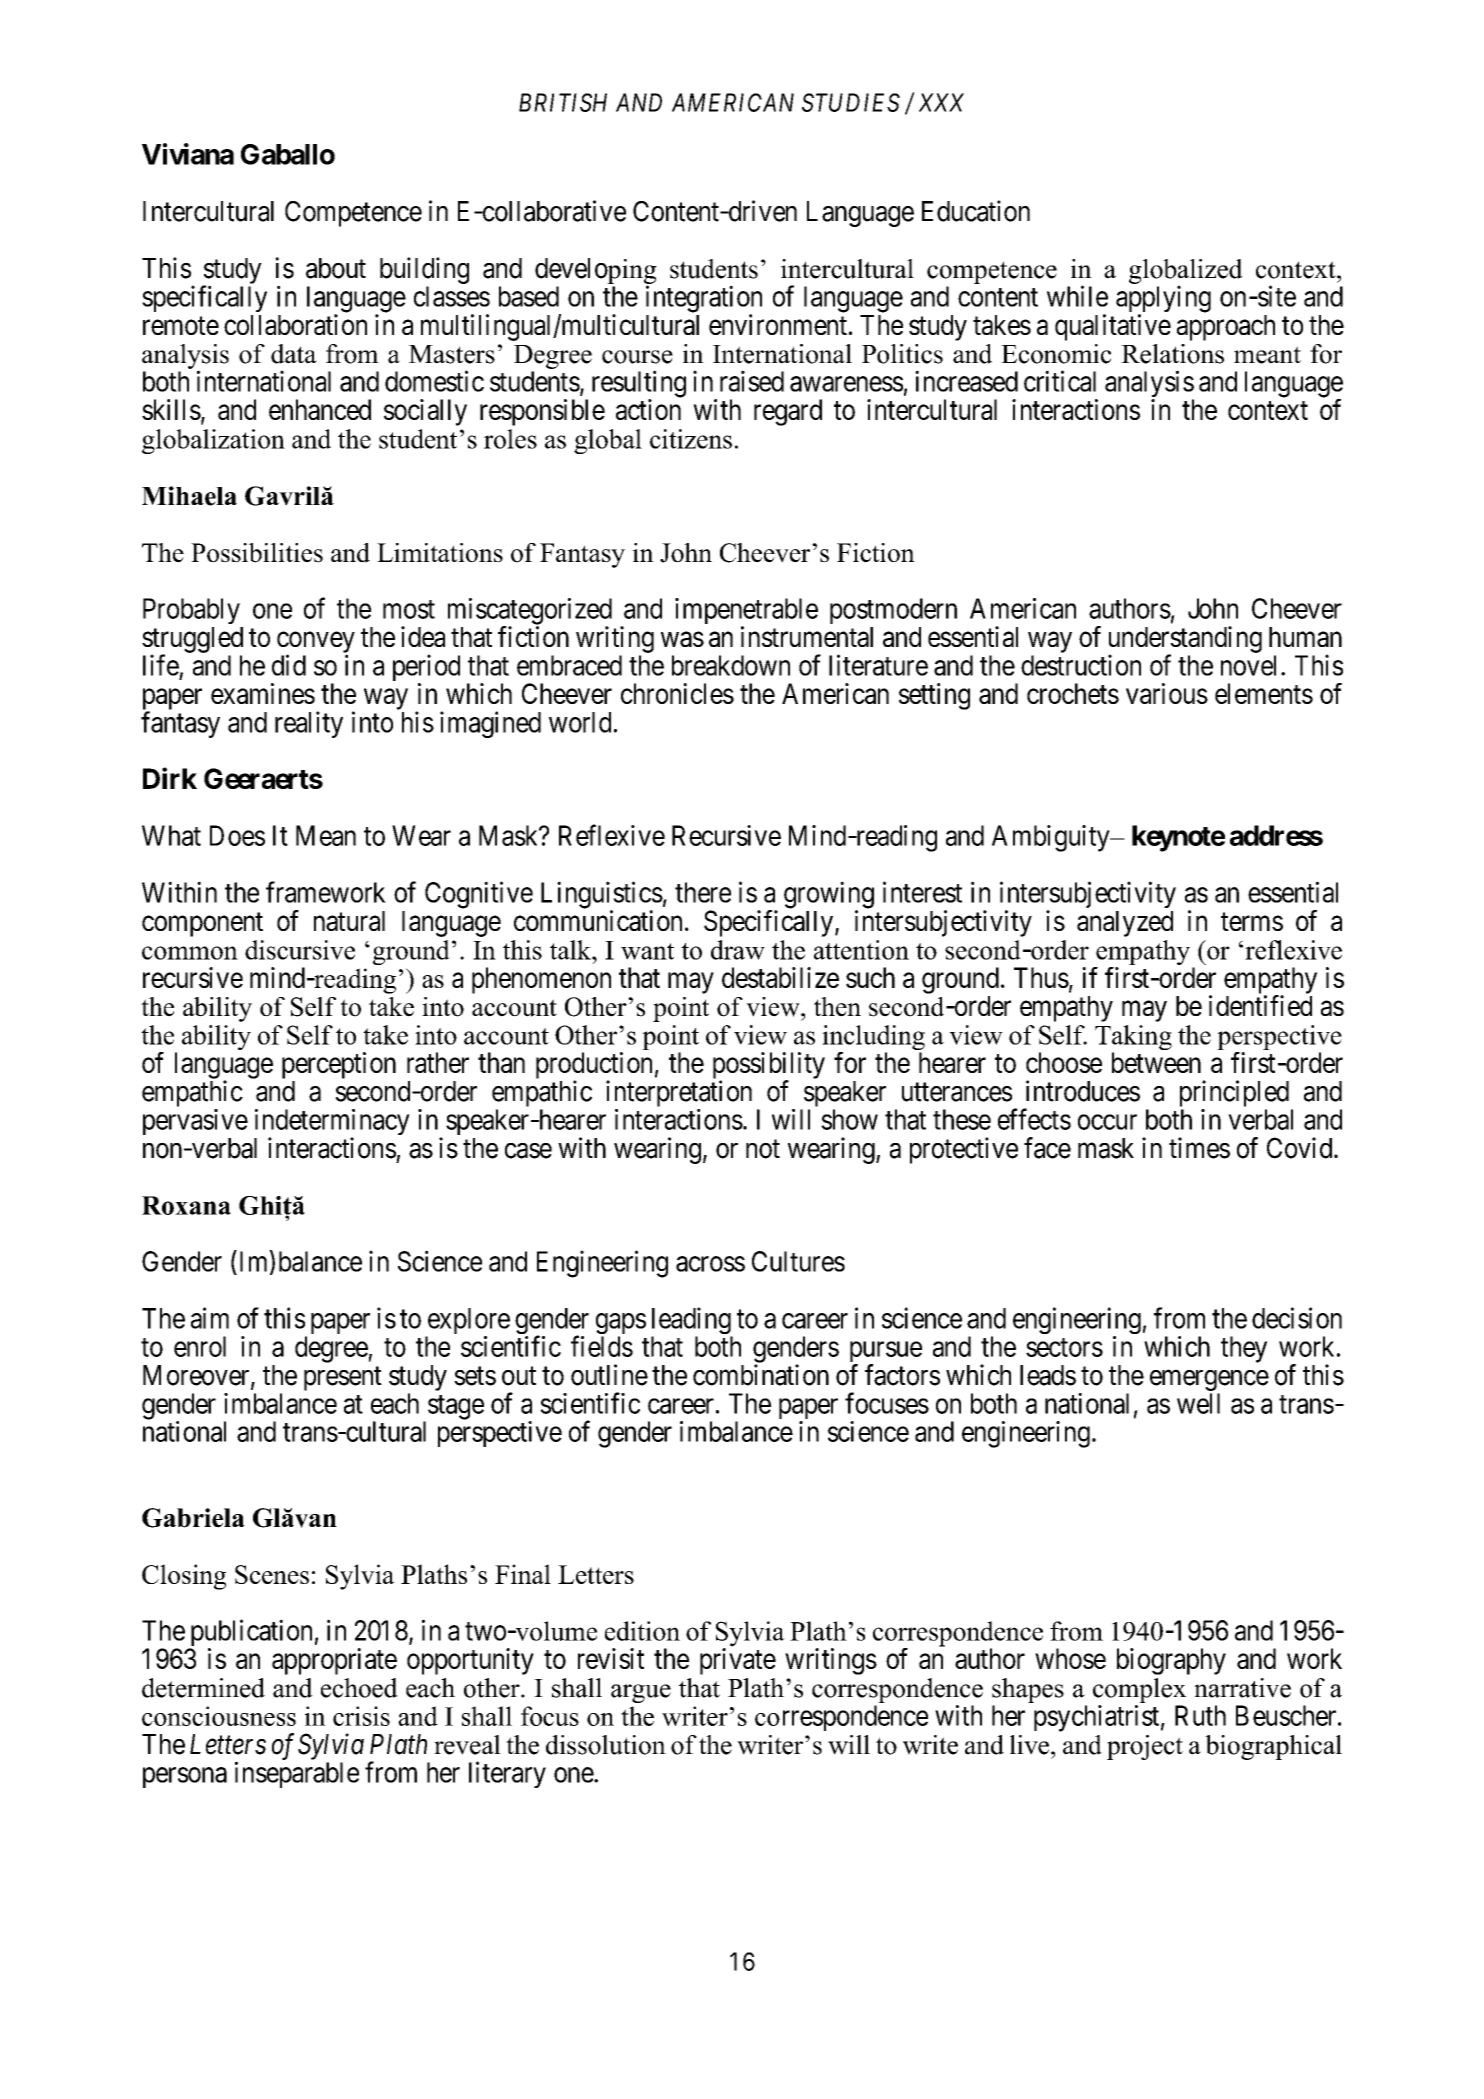 This page has height=2099, width=1484. Describe the element at coordinates (336, 268) in the page. I see `about` at that location.
